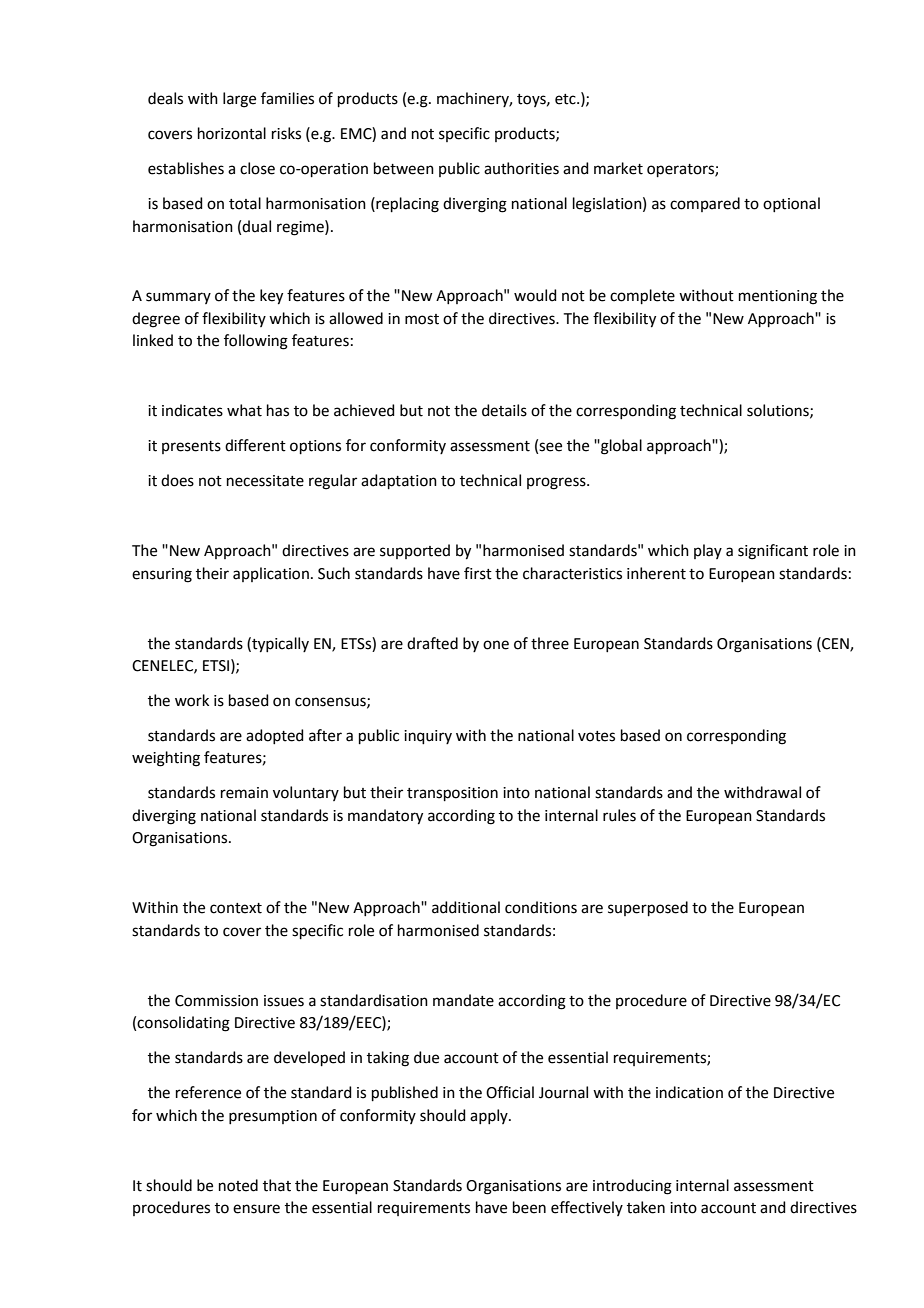 The image size is (924, 1308). What do you see at coordinates (466, 907) in the page?
I see `additional` at bounding box center [466, 907].
